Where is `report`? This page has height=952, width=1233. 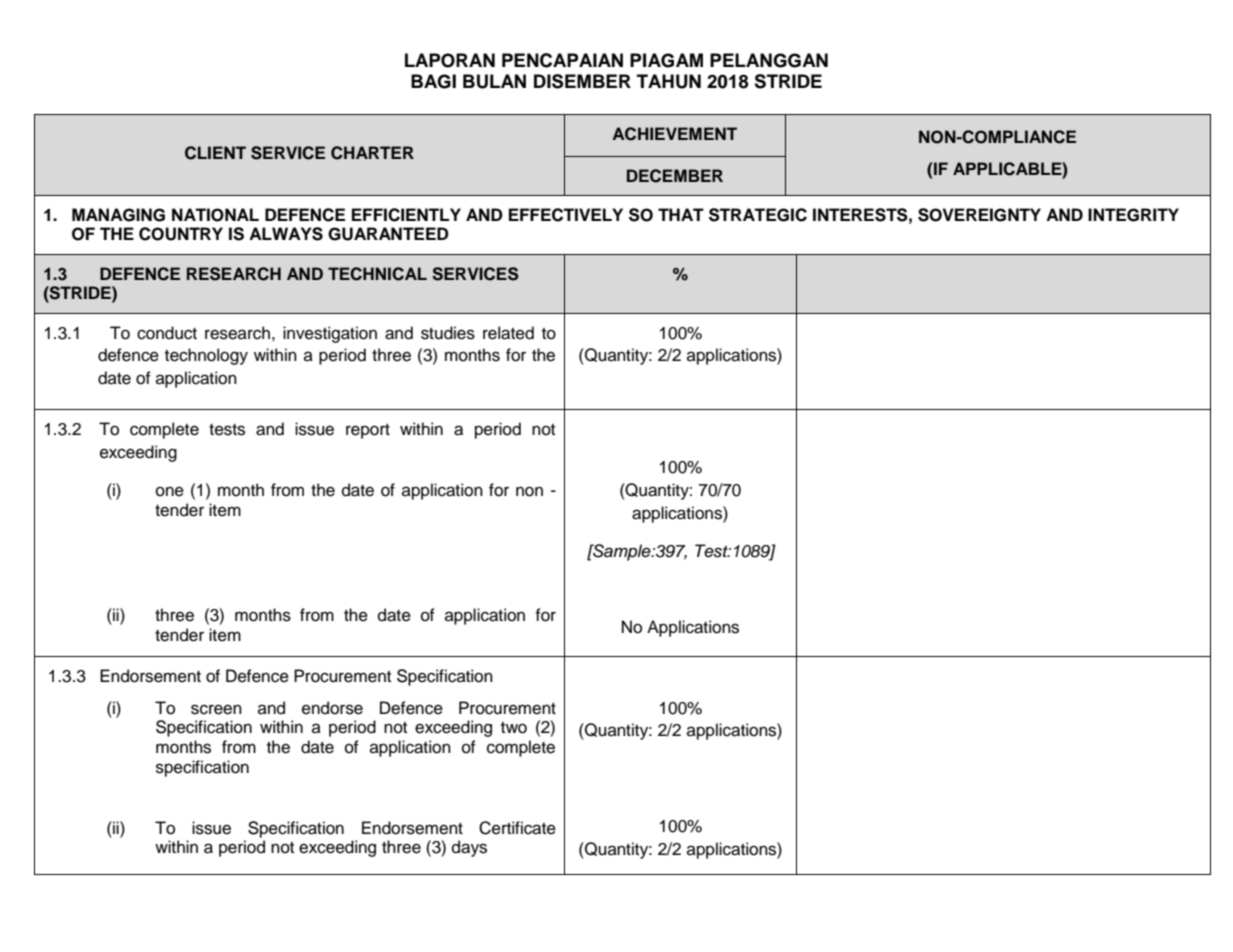 report is located at coordinates (368, 431).
